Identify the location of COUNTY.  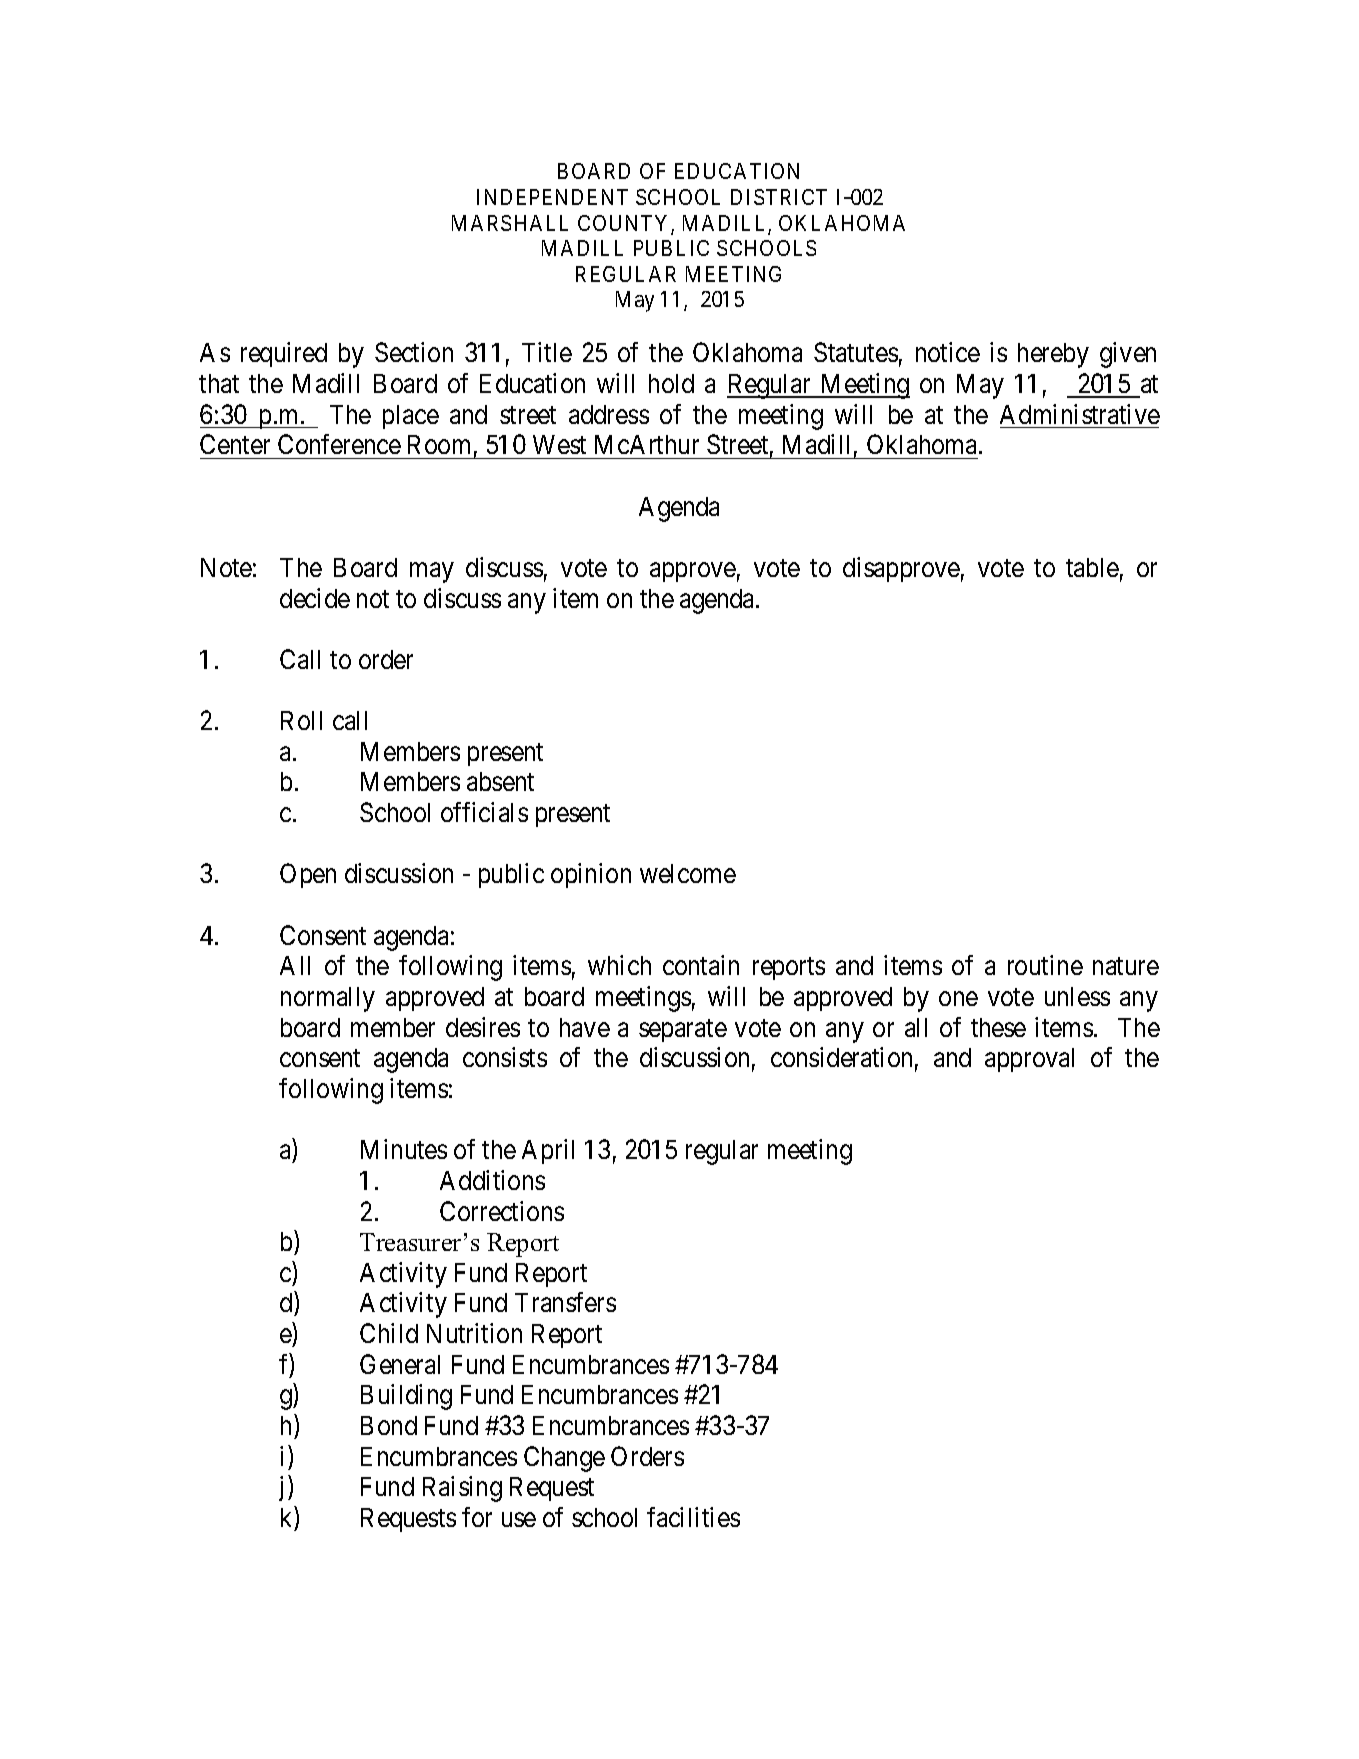
(625, 224).
